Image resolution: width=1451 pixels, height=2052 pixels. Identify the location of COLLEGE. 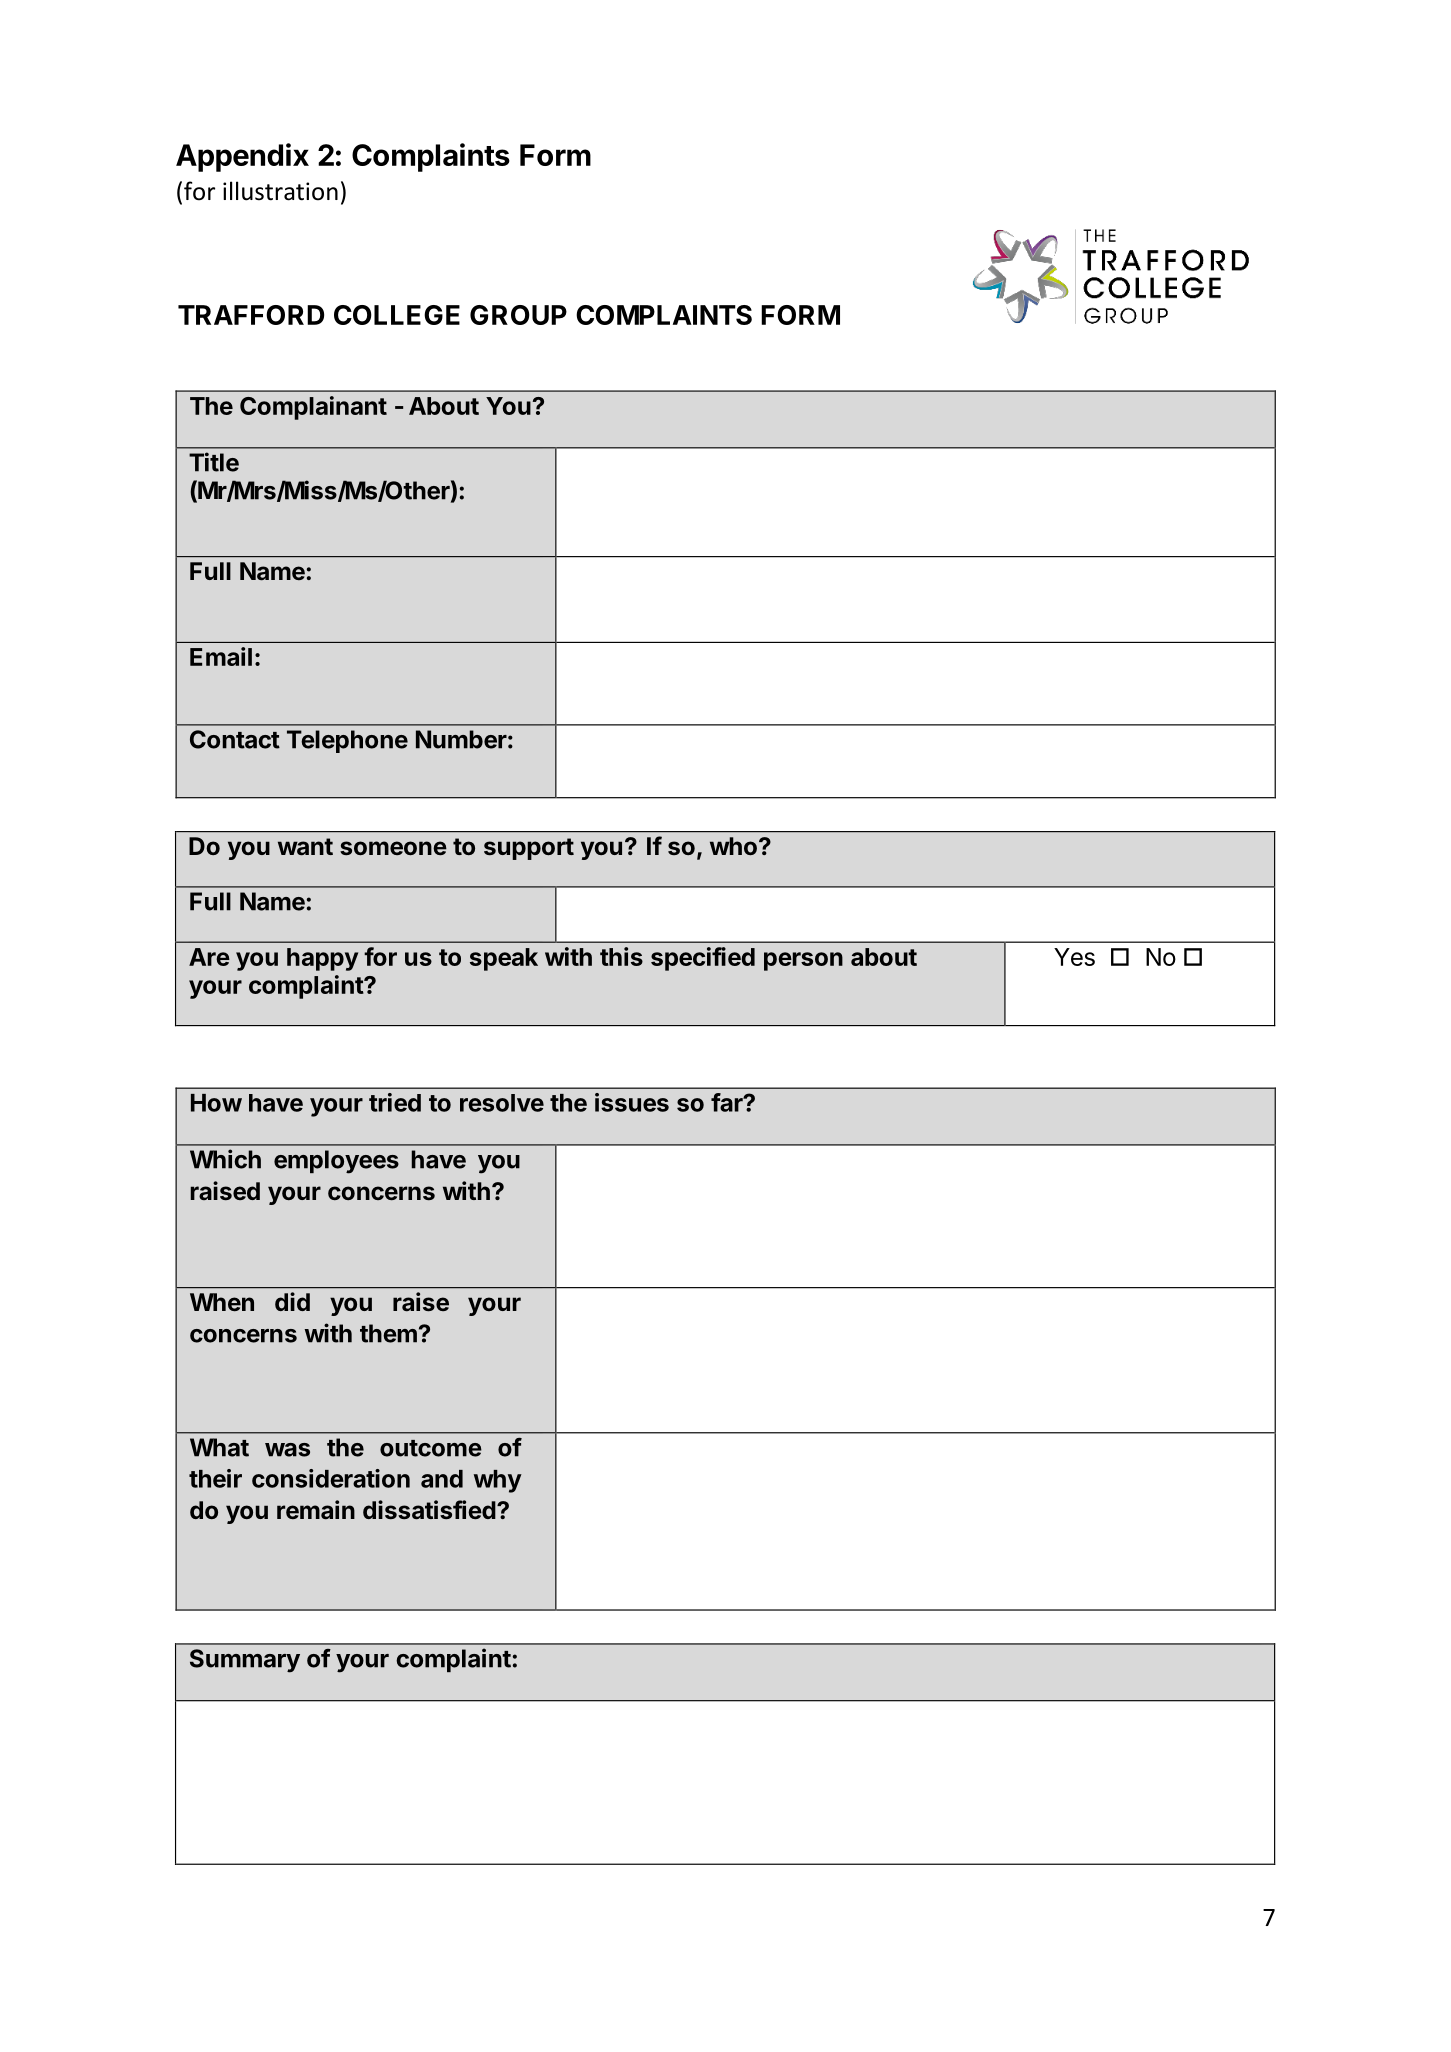
(397, 315).
